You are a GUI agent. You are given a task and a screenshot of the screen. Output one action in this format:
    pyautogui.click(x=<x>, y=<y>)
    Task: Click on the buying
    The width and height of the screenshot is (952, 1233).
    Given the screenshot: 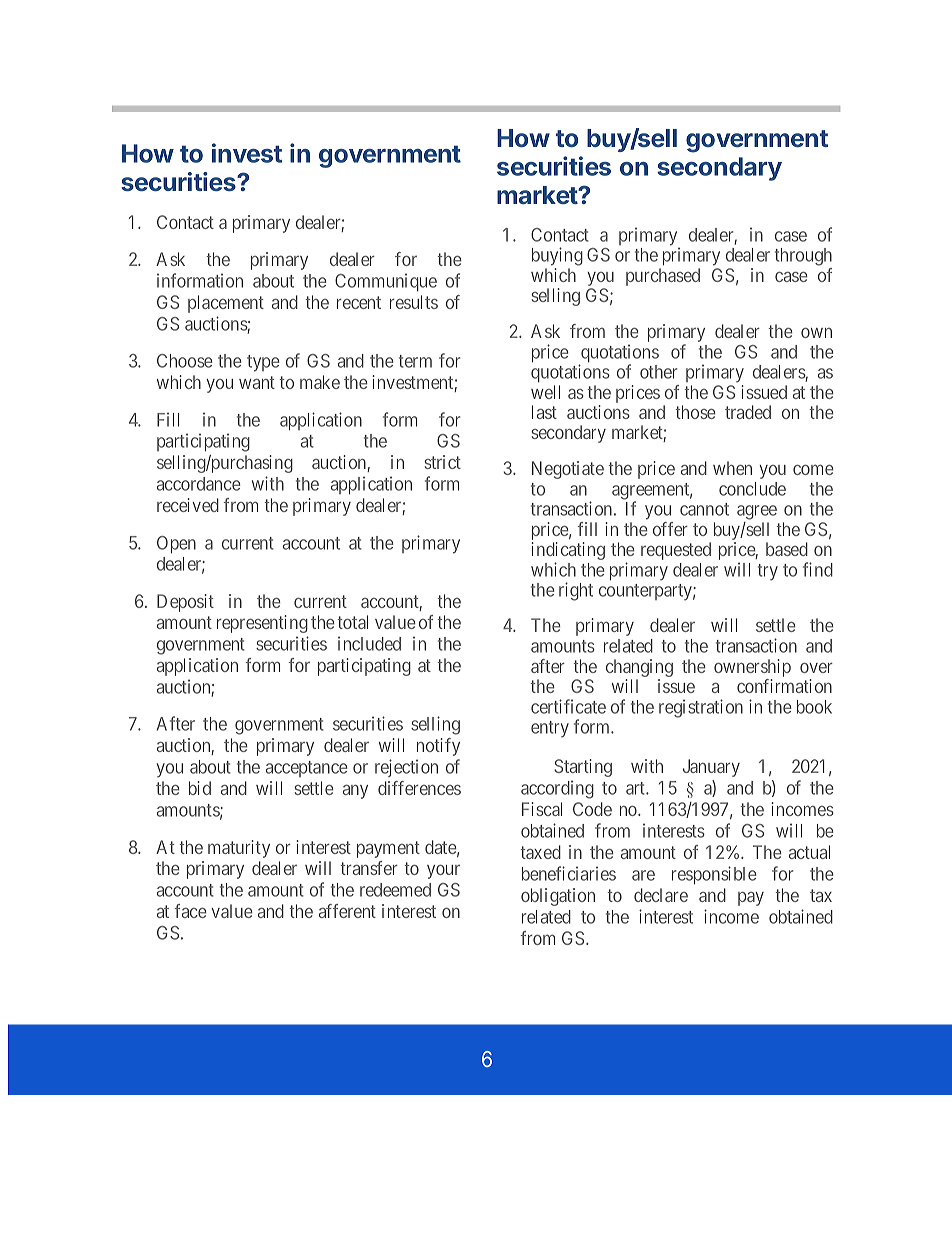 What is the action you would take?
    pyautogui.click(x=557, y=256)
